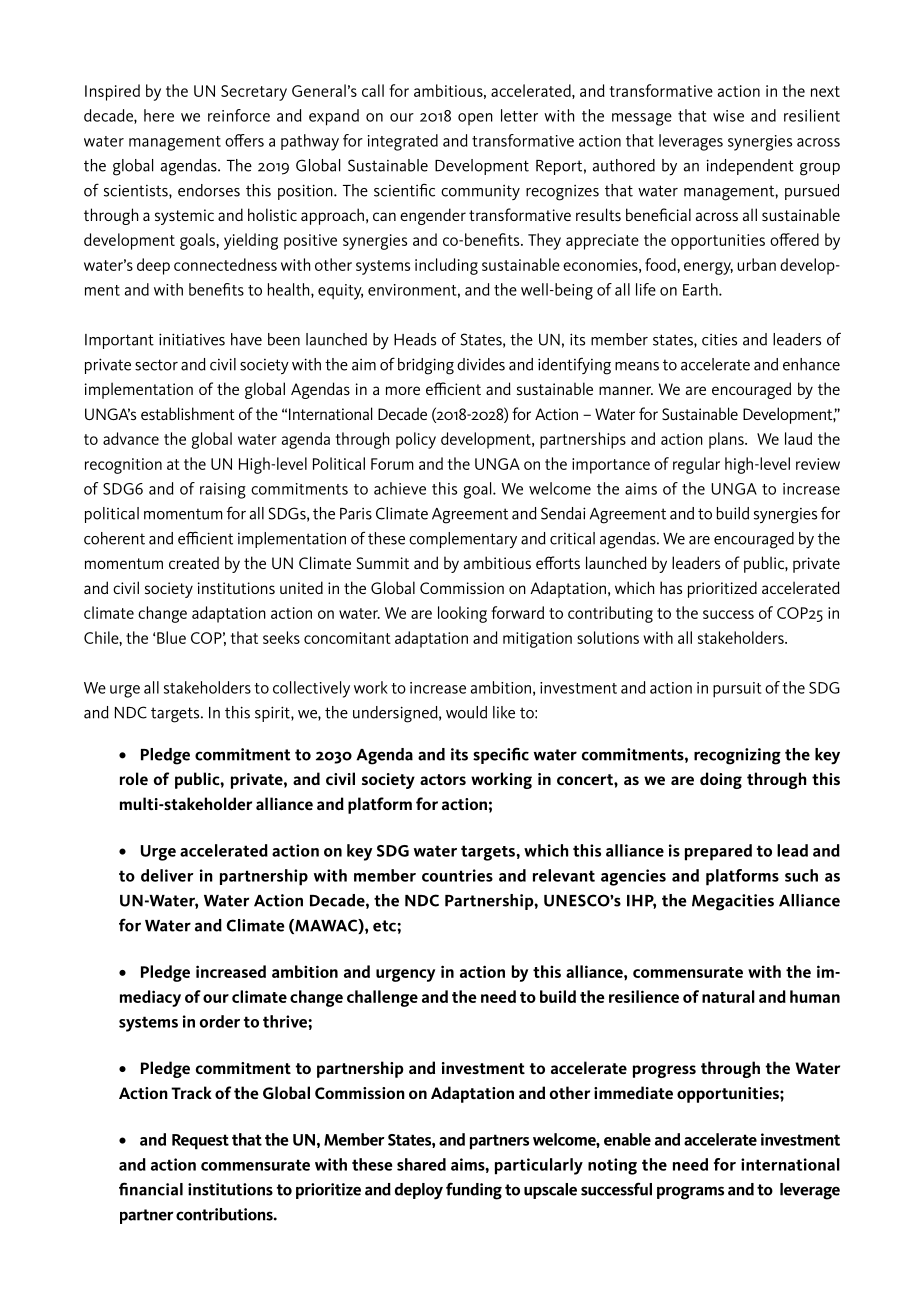 The height and width of the document is (1308, 924). Describe the element at coordinates (462, 614) in the document. I see `looking` at that location.
